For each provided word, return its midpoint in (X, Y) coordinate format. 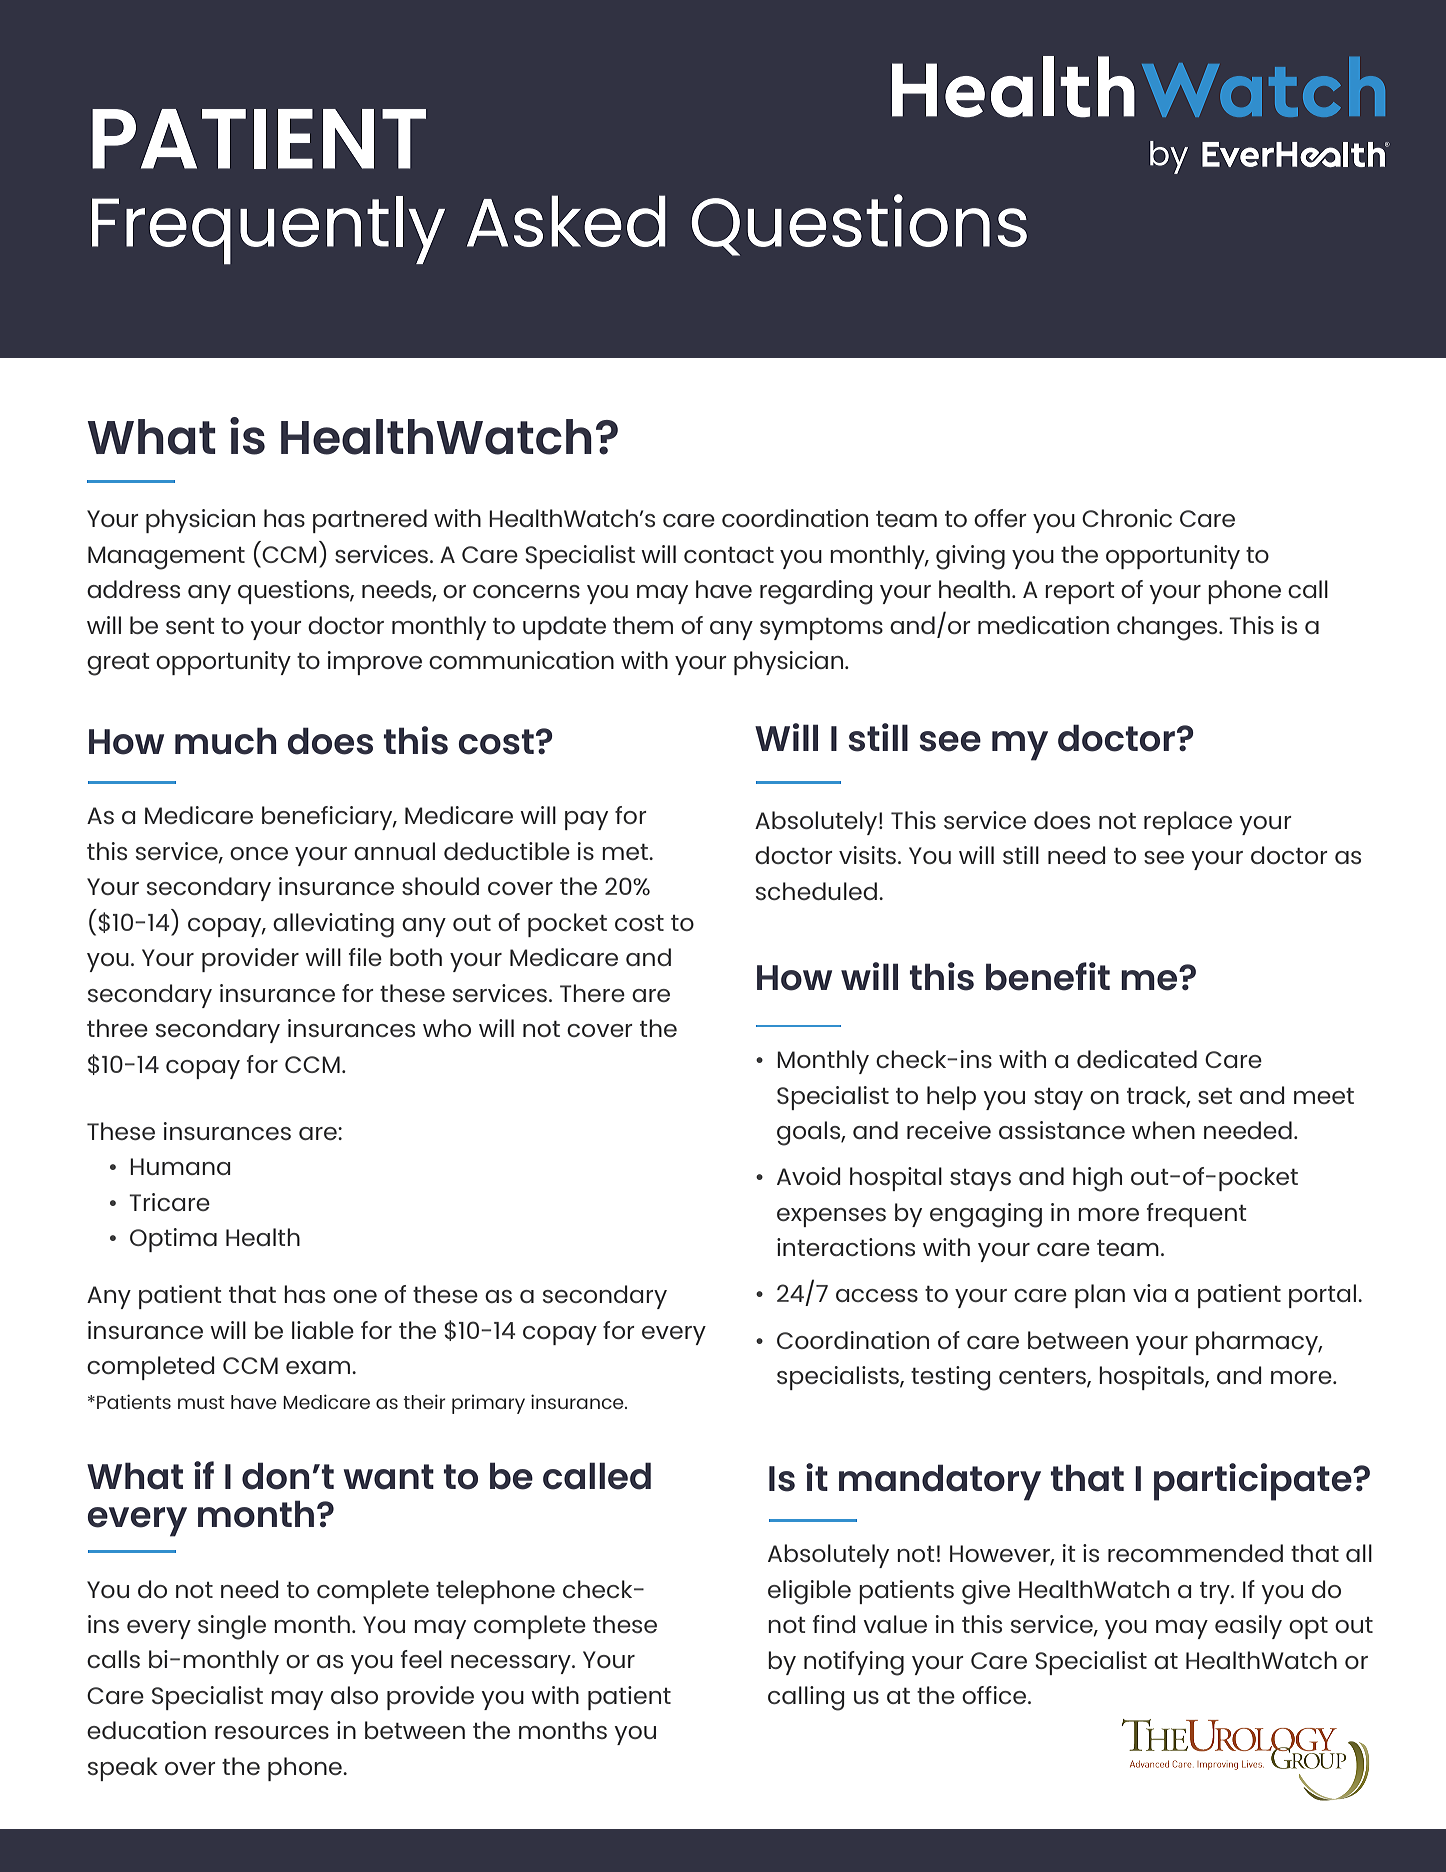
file (365, 957)
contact (729, 555)
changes (1168, 628)
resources (272, 1732)
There (592, 993)
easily (1248, 1627)
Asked (566, 221)
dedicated (1137, 1059)
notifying (854, 1663)
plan (1100, 1296)
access (877, 1295)
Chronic (1127, 518)
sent (190, 626)
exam (319, 1367)
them (643, 625)
